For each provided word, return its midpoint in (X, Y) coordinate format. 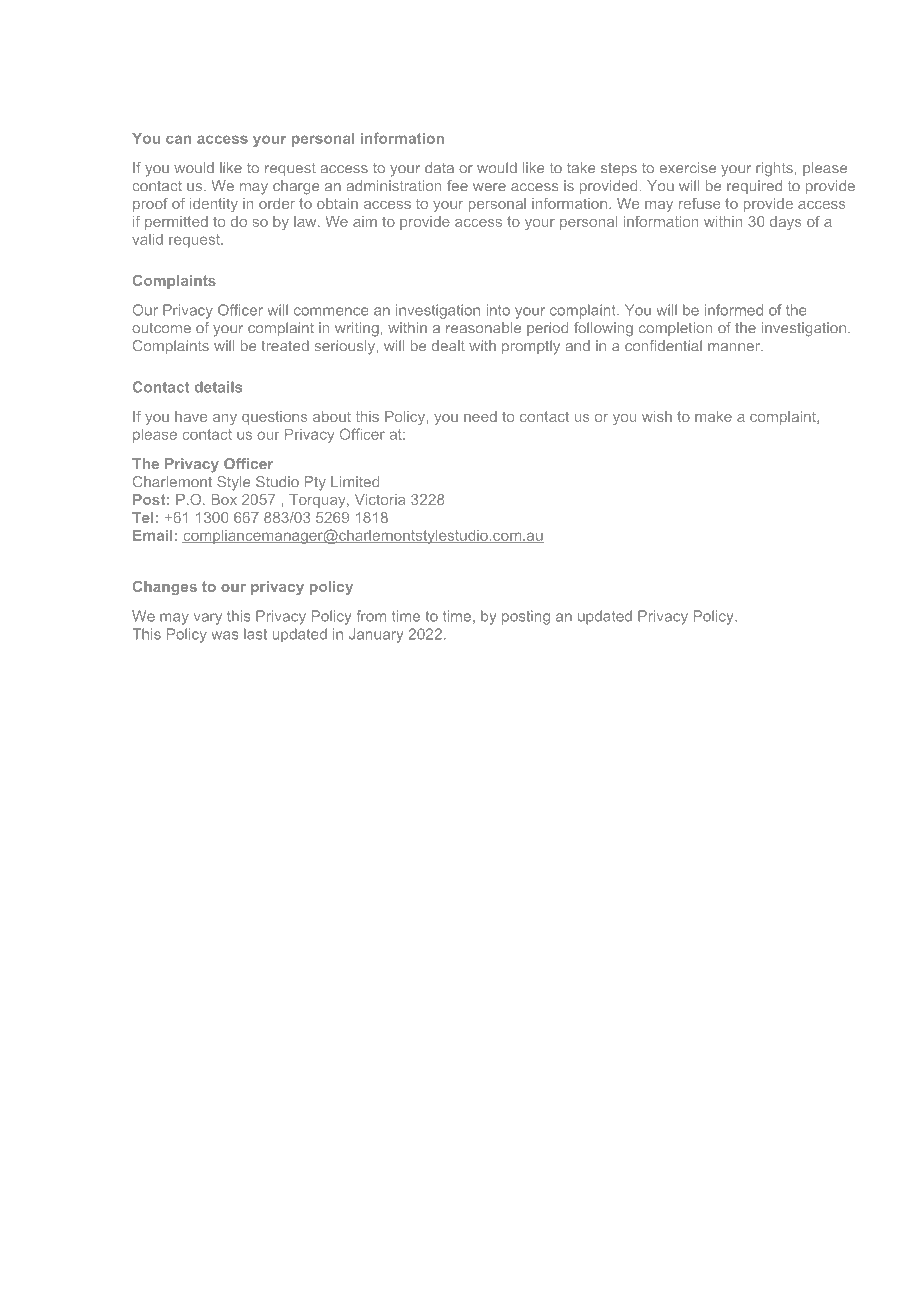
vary (208, 619)
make (713, 416)
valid (147, 239)
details (218, 387)
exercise (687, 168)
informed (734, 310)
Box (224, 499)
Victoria (380, 499)
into (498, 310)
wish (657, 416)
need (480, 416)
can (178, 139)
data (439, 168)
